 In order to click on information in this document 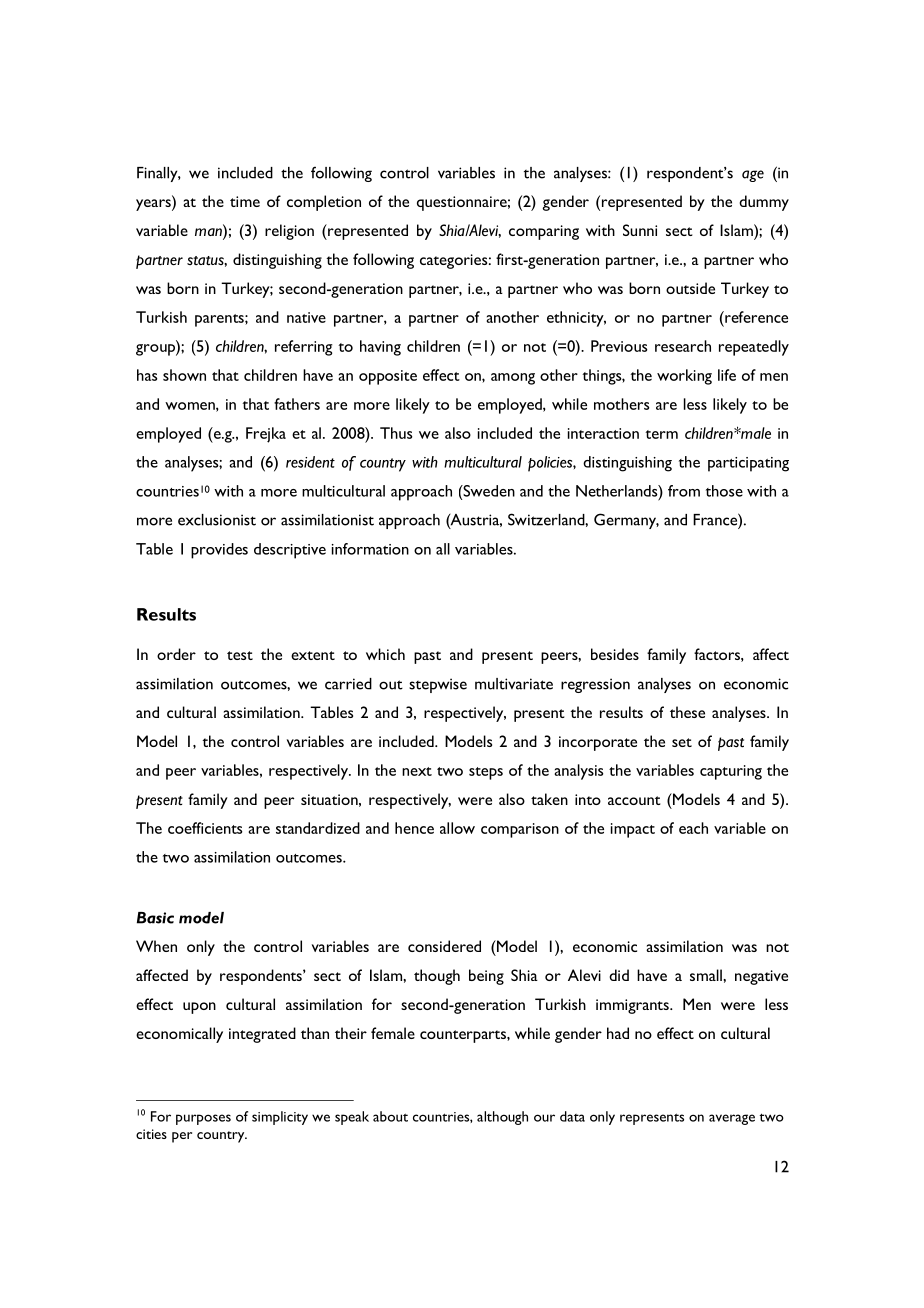, I will do `click(370, 549)`.
